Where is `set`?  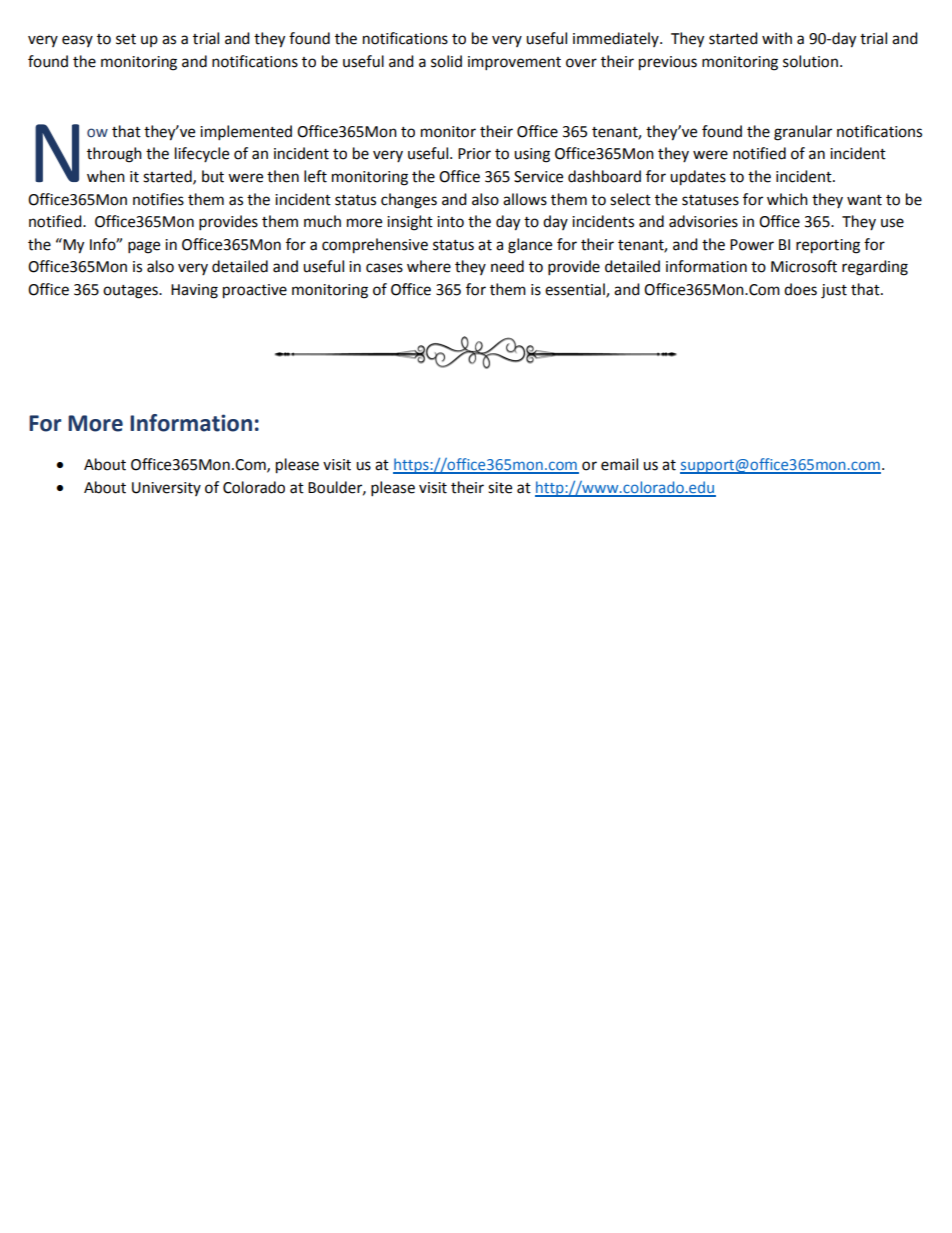 set is located at coordinates (126, 39).
